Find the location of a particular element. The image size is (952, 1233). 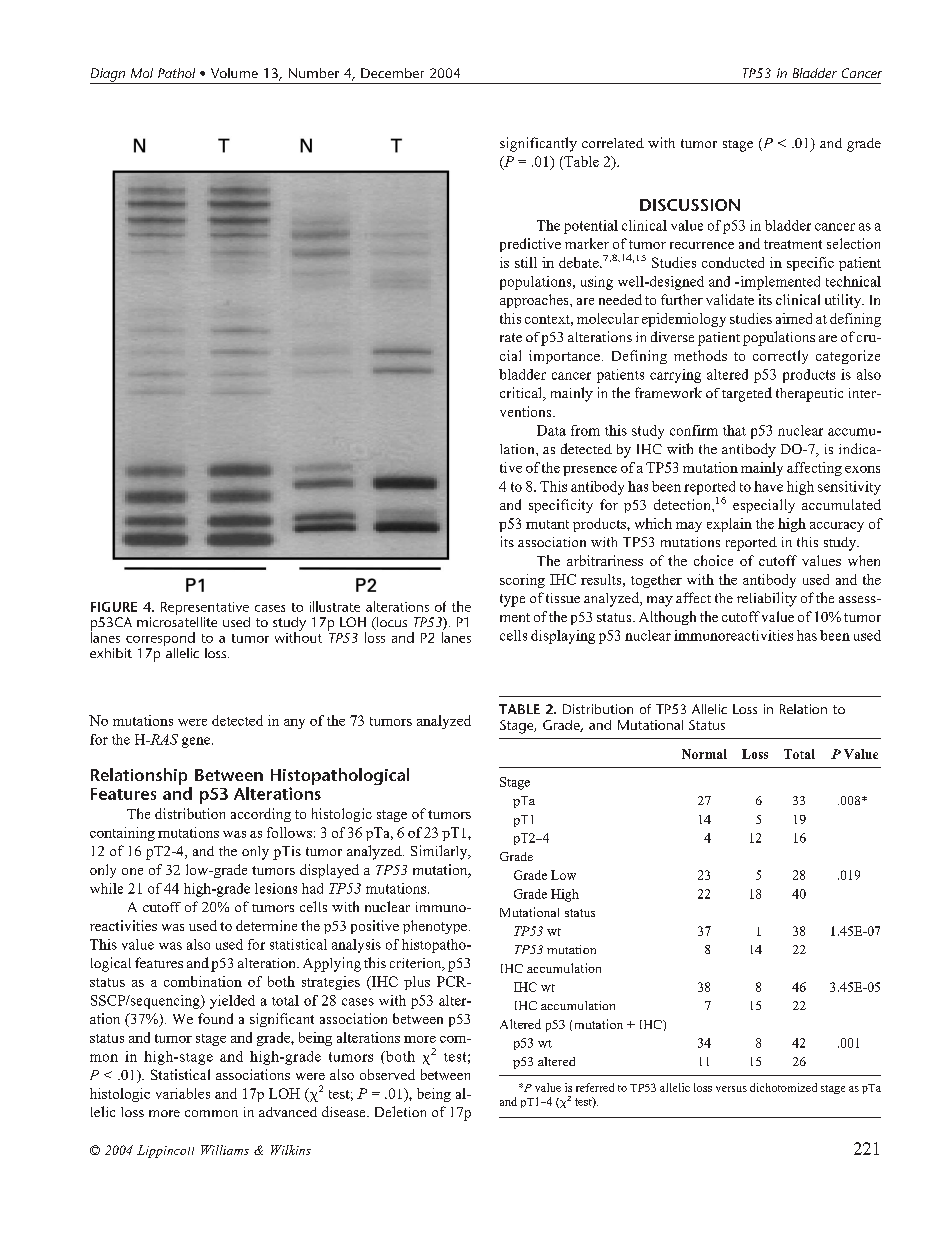

versus is located at coordinates (731, 1089).
